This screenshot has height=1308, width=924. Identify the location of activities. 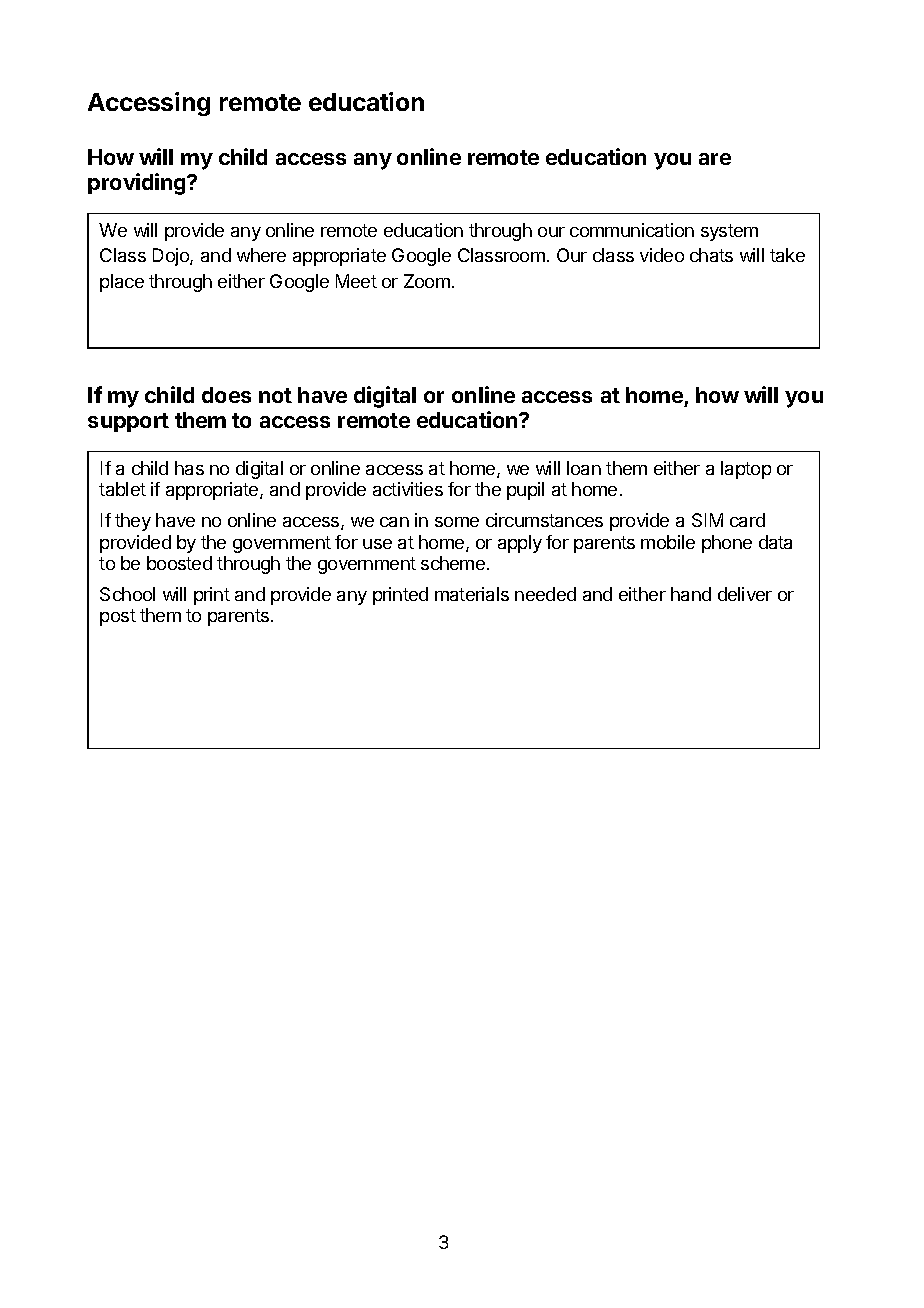
(408, 489).
